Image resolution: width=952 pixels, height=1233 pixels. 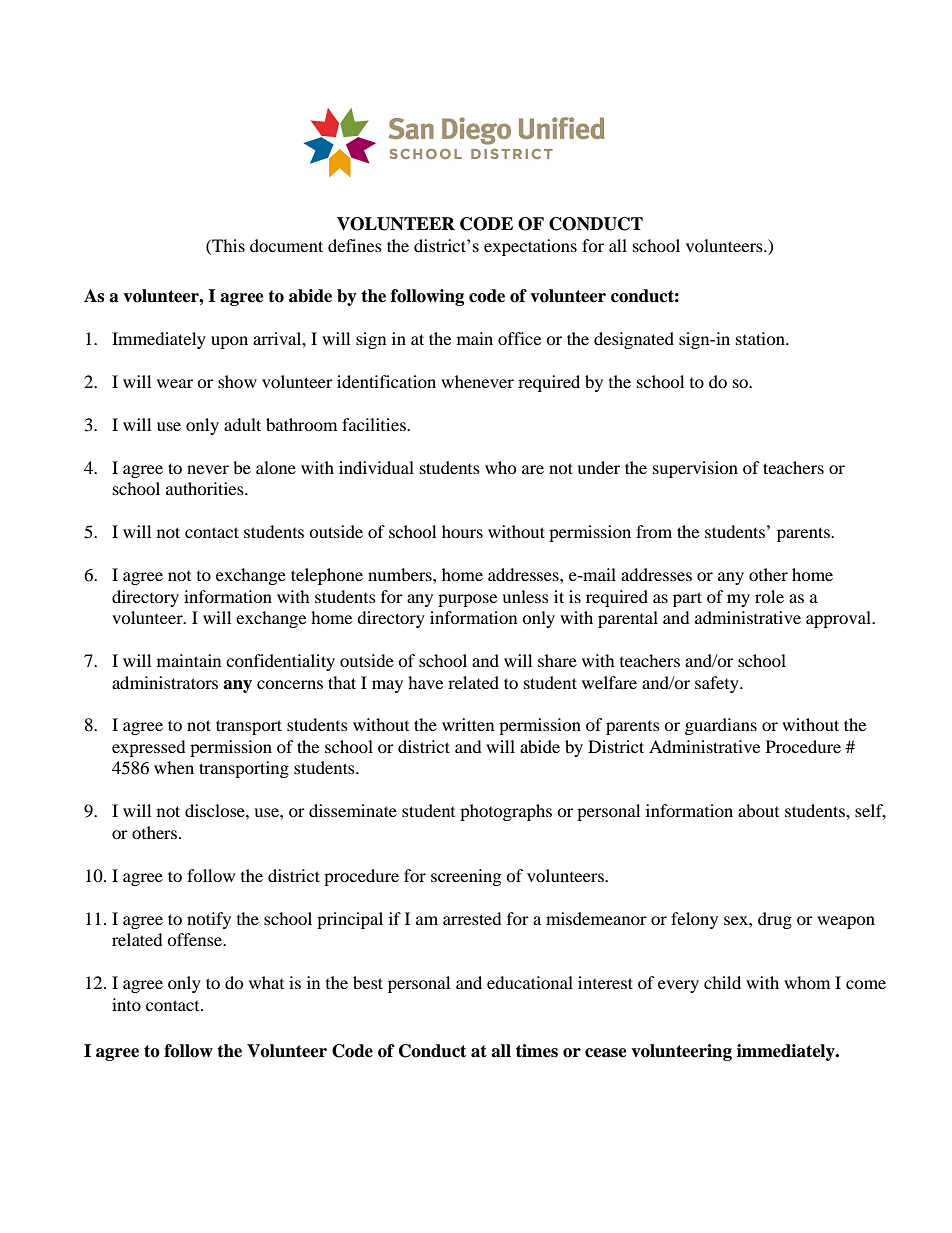 What do you see at coordinates (280, 662) in the screenshot?
I see `confidentiality` at bounding box center [280, 662].
